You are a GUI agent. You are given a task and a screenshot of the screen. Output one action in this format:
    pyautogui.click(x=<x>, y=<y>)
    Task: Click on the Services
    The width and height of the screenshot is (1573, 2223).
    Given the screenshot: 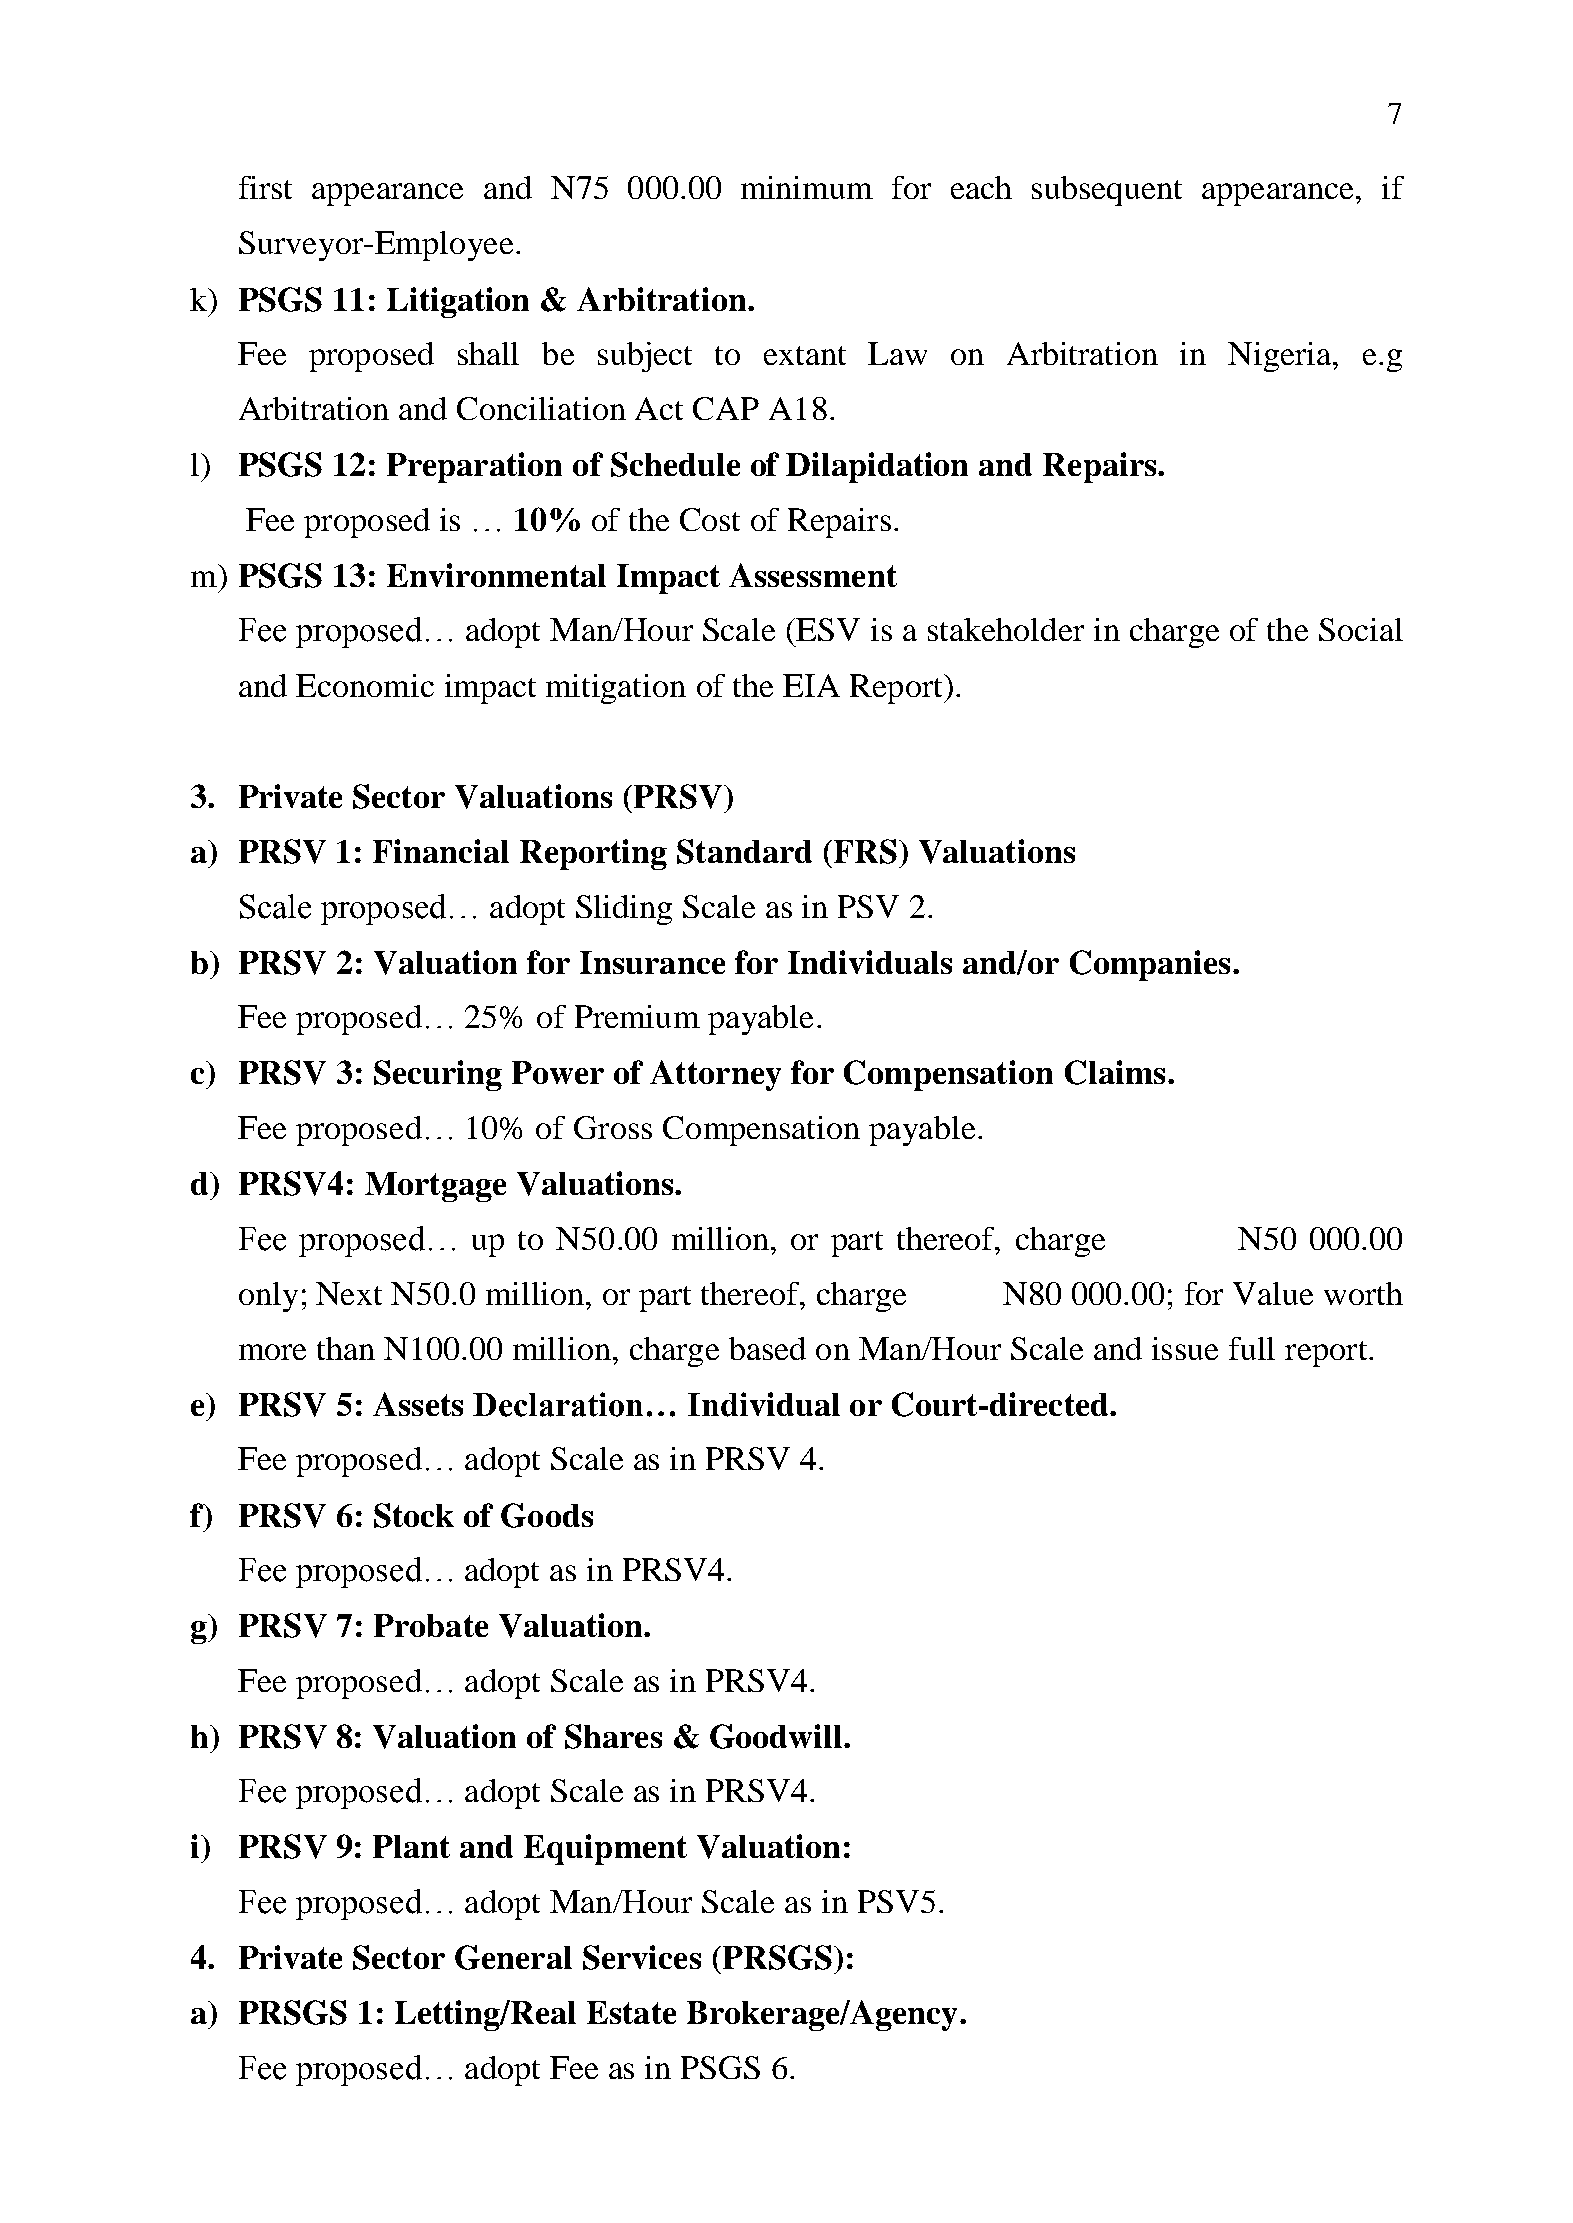 What is the action you would take?
    pyautogui.click(x=642, y=1957)
